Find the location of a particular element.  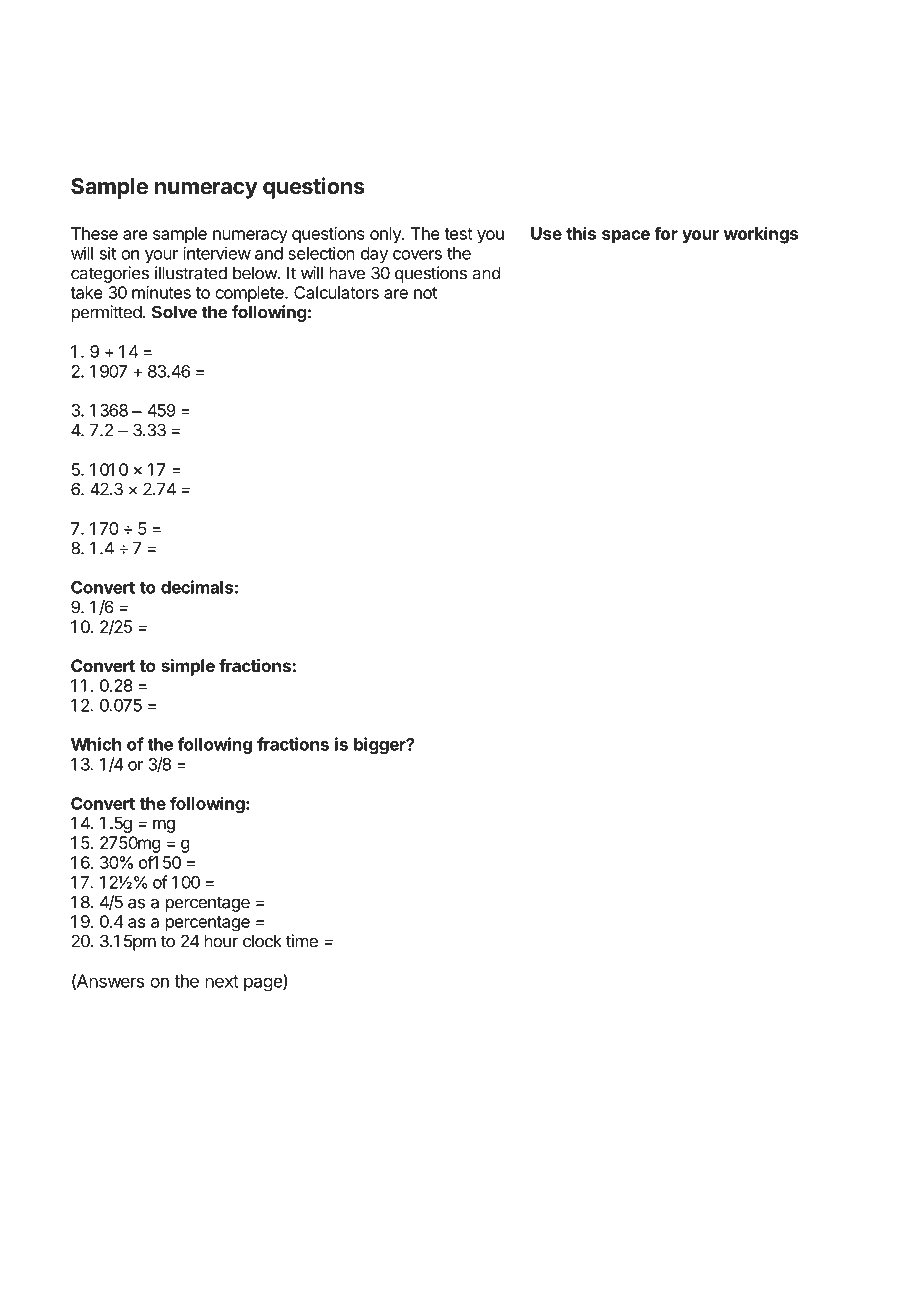

illustrated is located at coordinates (191, 273).
